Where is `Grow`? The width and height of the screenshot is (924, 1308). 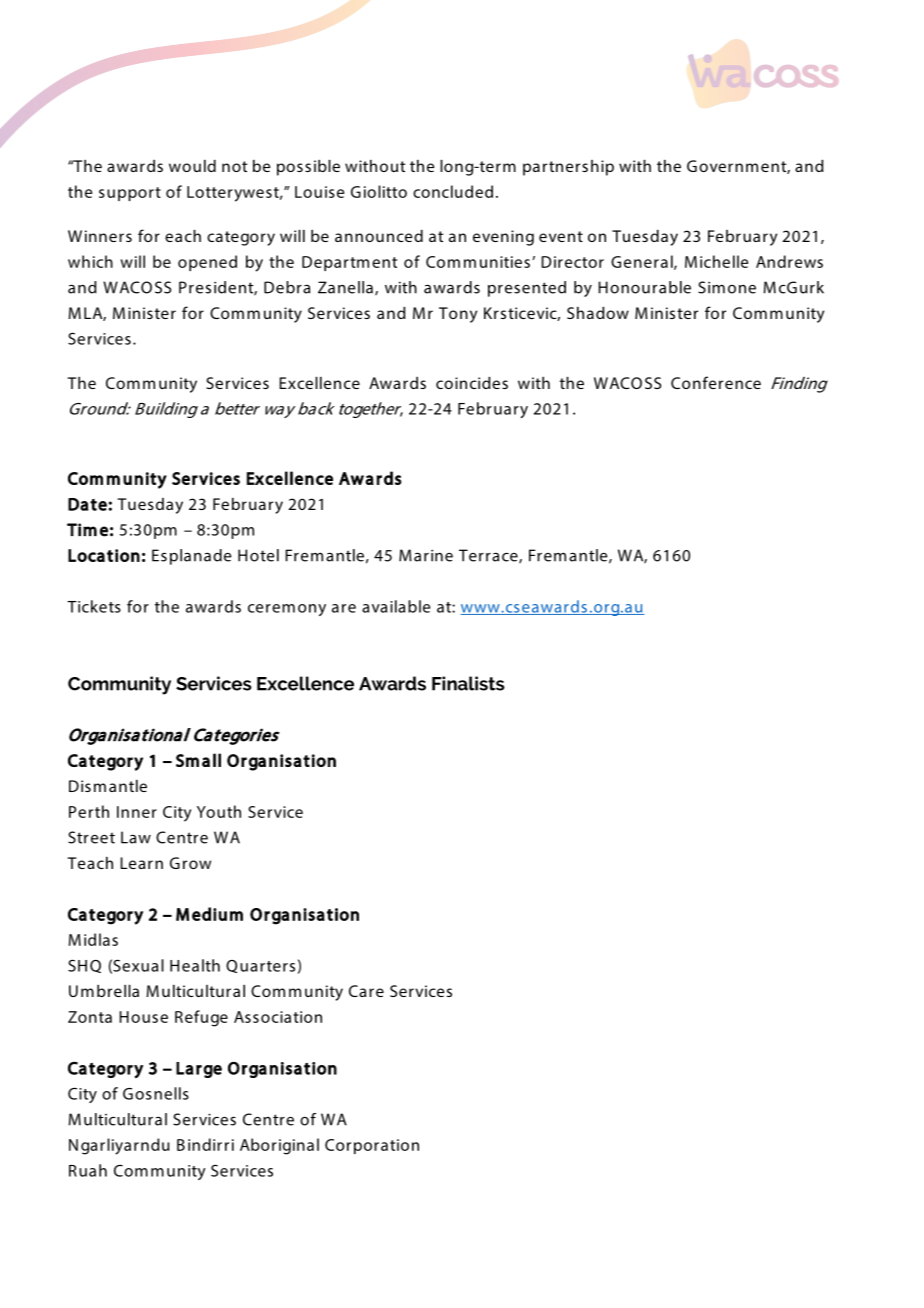
Grow is located at coordinates (190, 863).
